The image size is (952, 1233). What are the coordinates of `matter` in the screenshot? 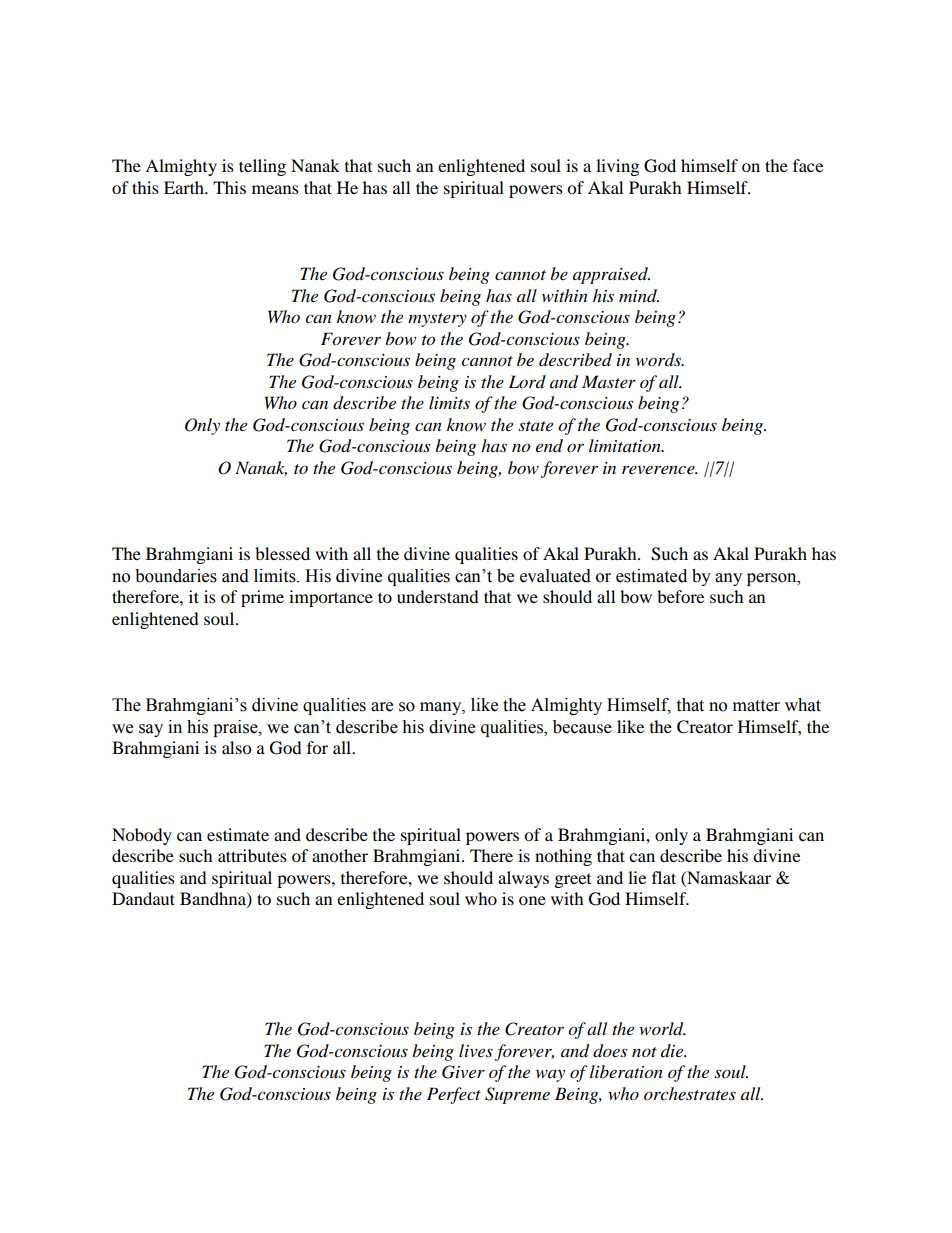 It's located at (756, 706).
